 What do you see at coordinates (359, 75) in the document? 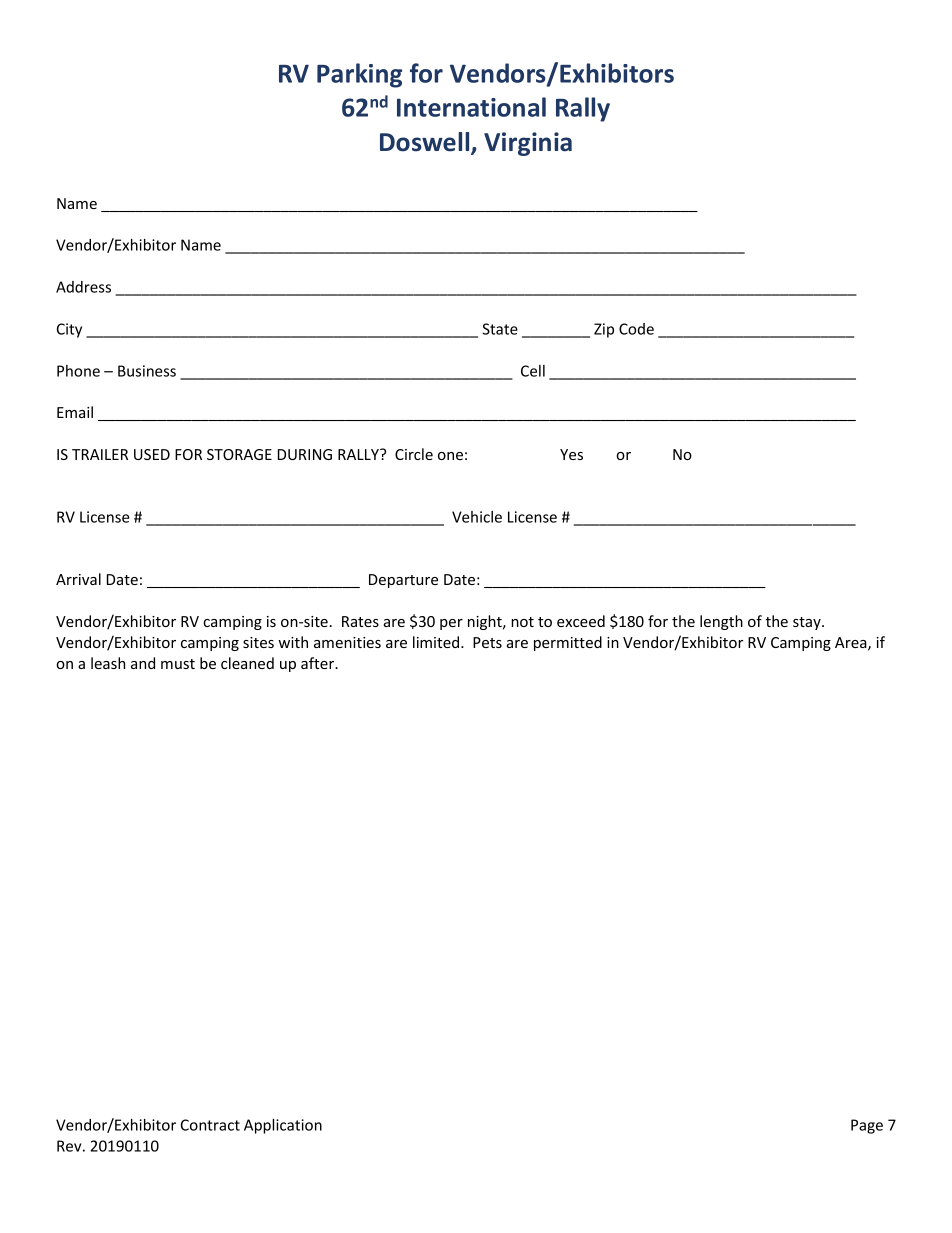
I see `Parking` at bounding box center [359, 75].
